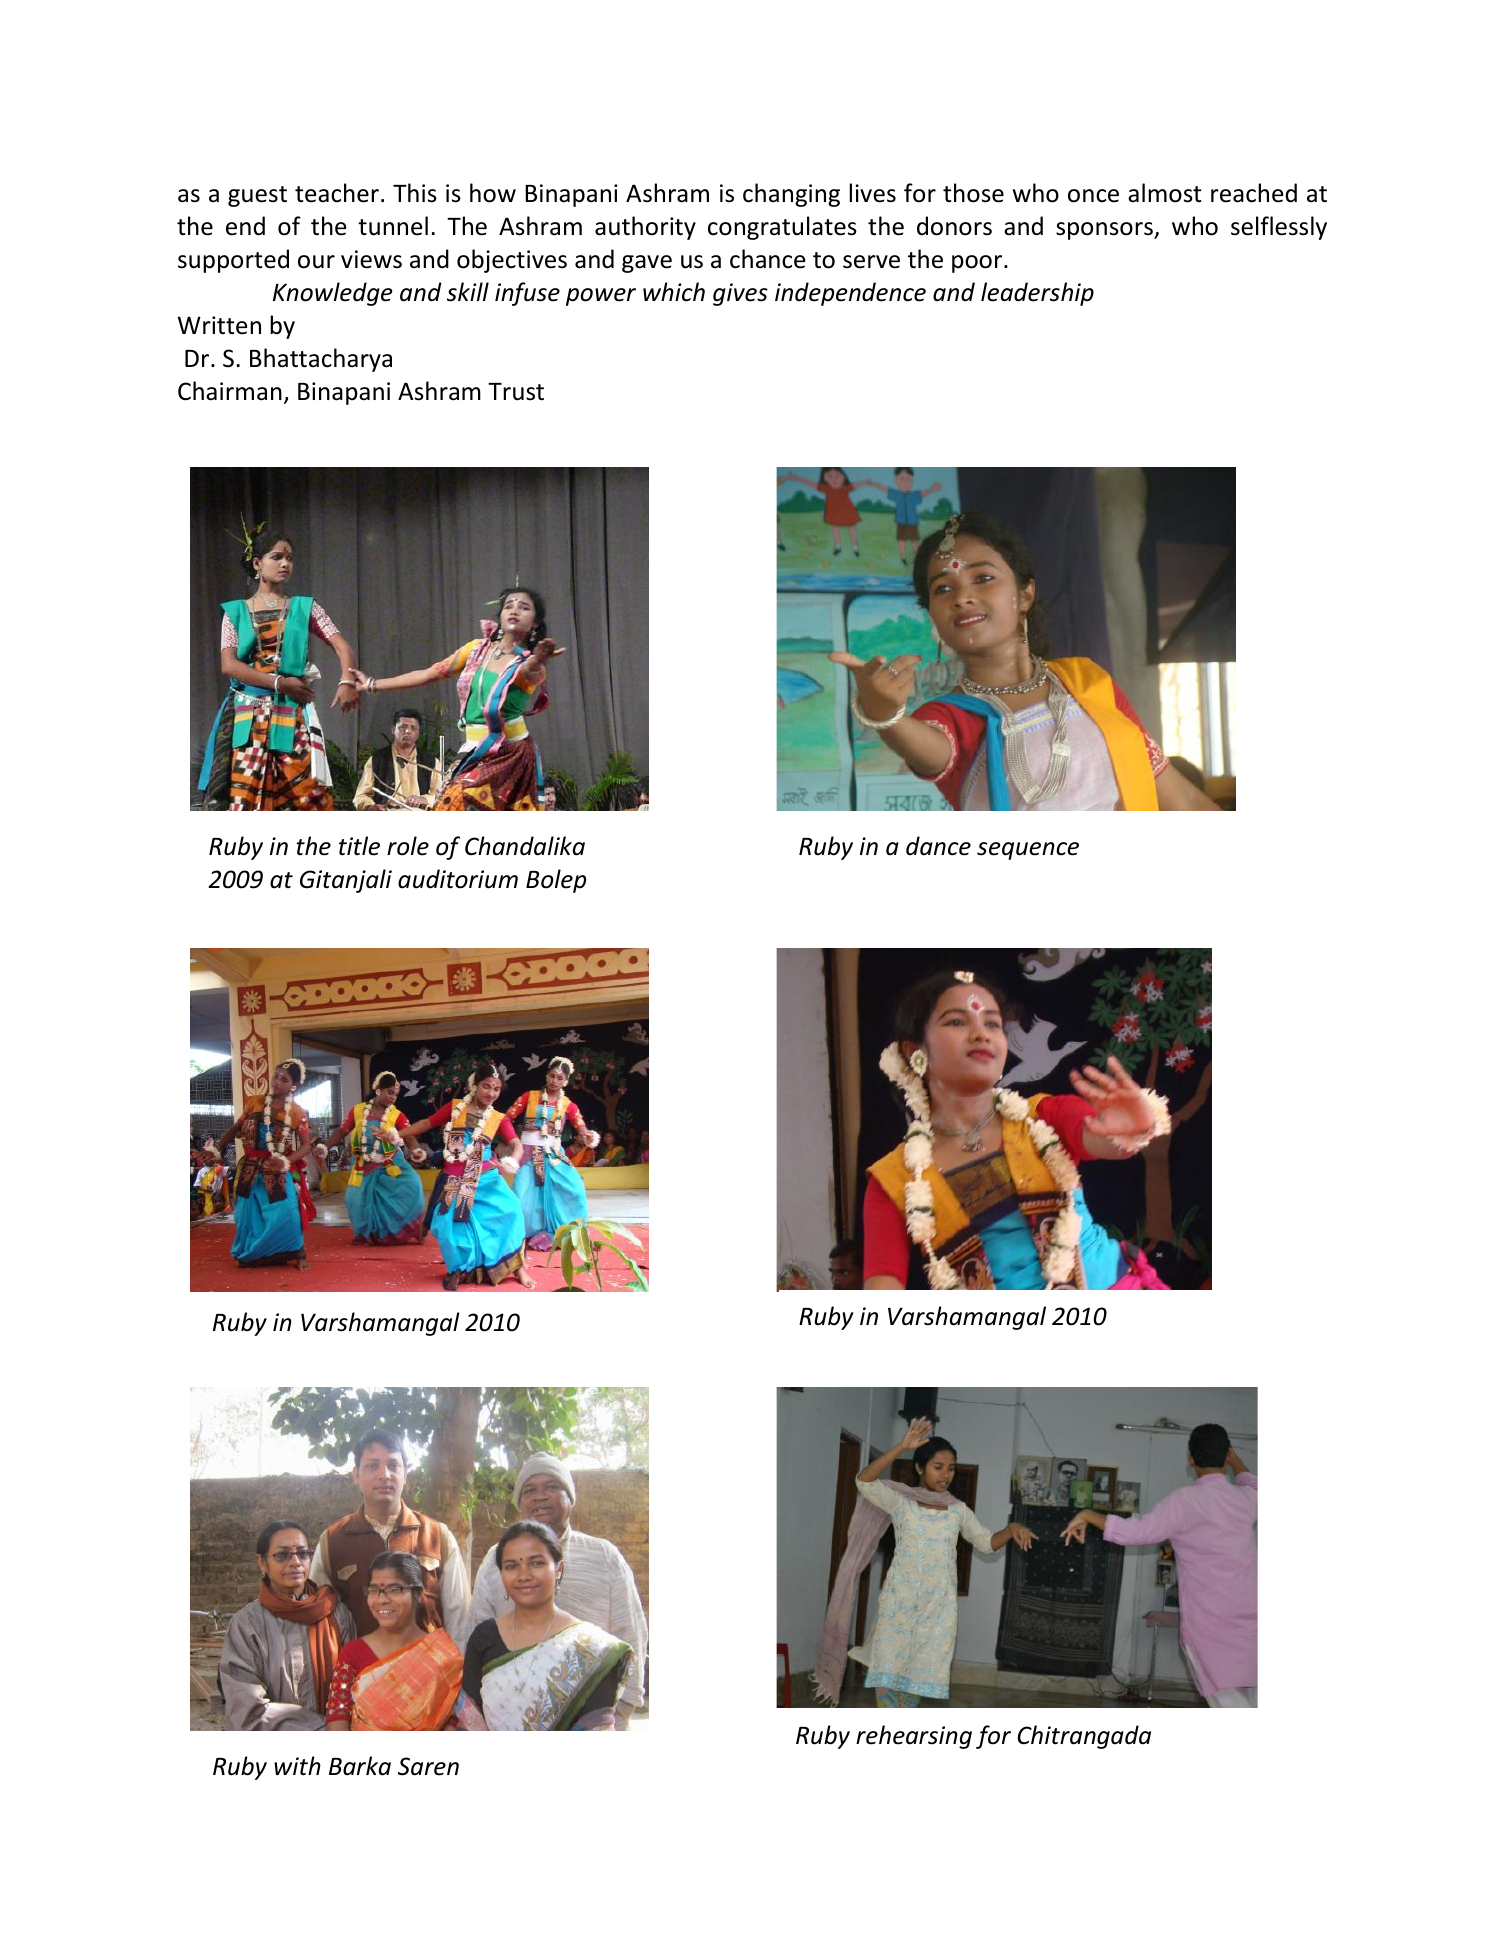 The height and width of the image is (1947, 1505). Describe the element at coordinates (428, 1766) in the image. I see `Saren` at that location.
